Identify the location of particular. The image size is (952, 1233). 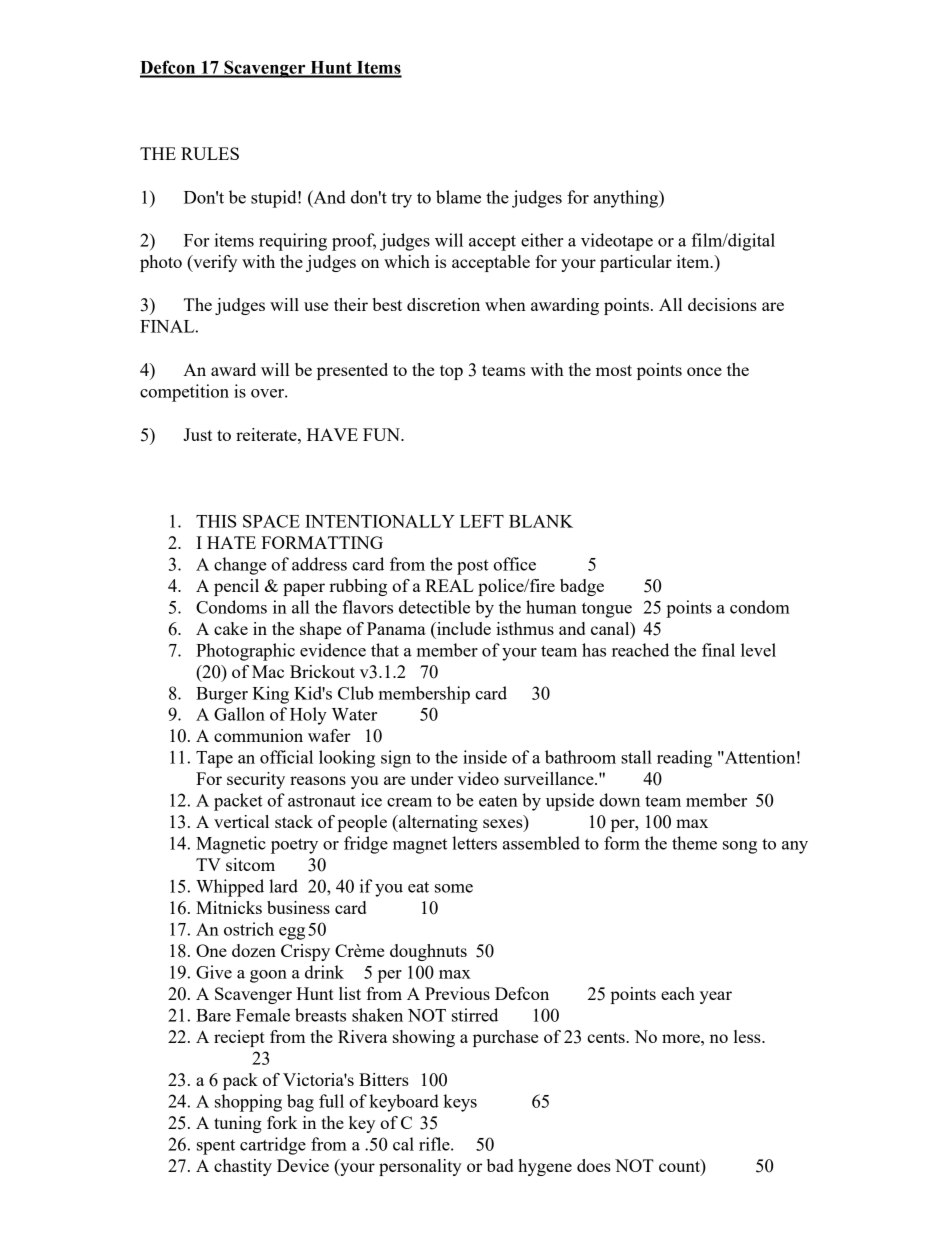
(636, 263).
